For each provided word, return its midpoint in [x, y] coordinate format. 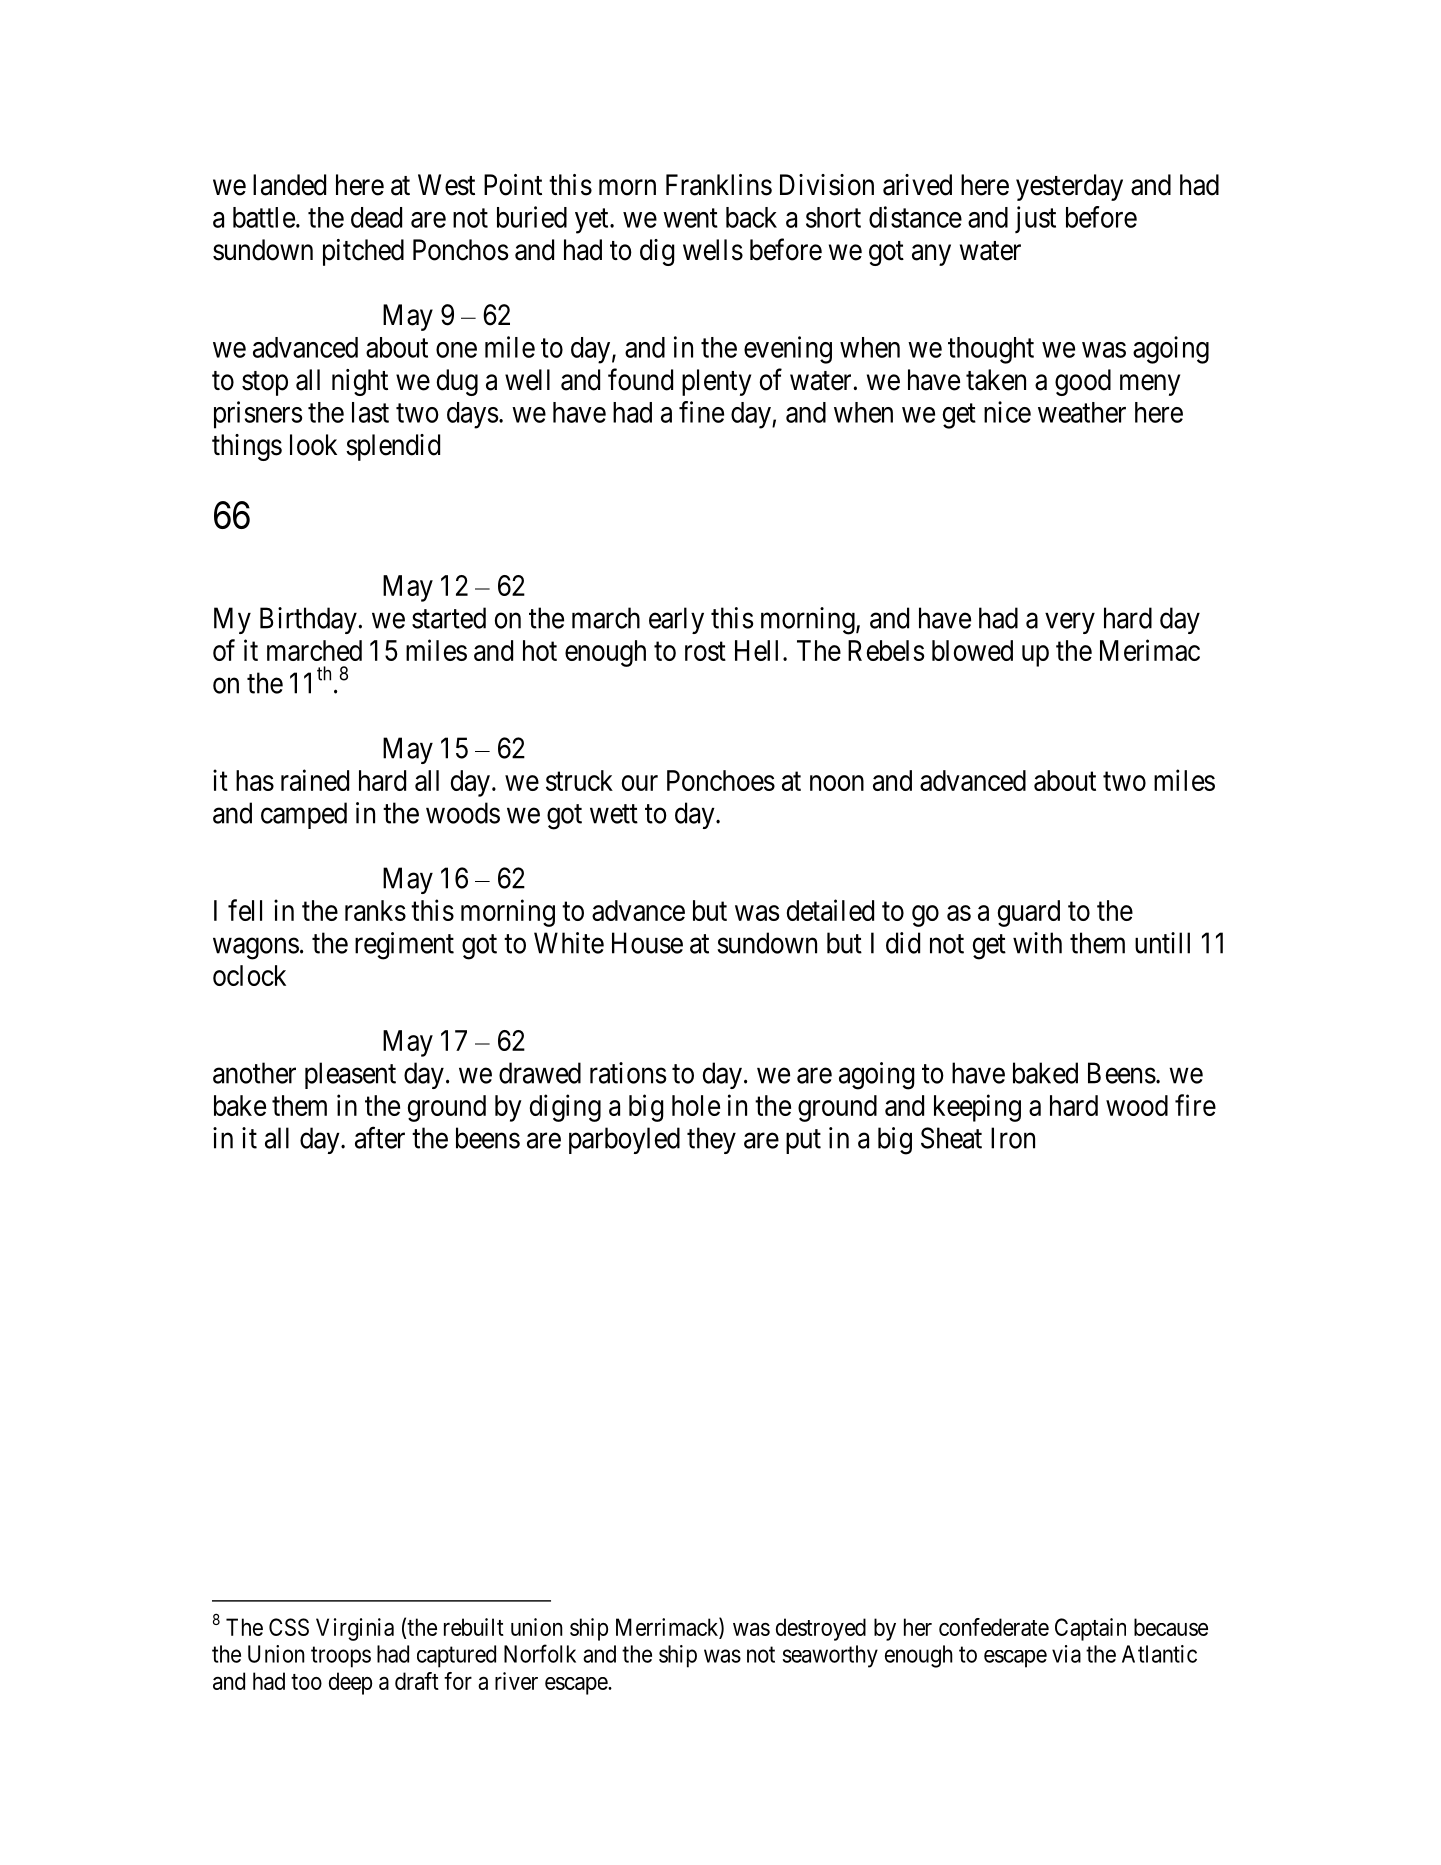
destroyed [821, 1629]
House [647, 943]
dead [376, 217]
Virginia [355, 1629]
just [1035, 219]
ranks [375, 910]
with [1037, 943]
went [690, 218]
